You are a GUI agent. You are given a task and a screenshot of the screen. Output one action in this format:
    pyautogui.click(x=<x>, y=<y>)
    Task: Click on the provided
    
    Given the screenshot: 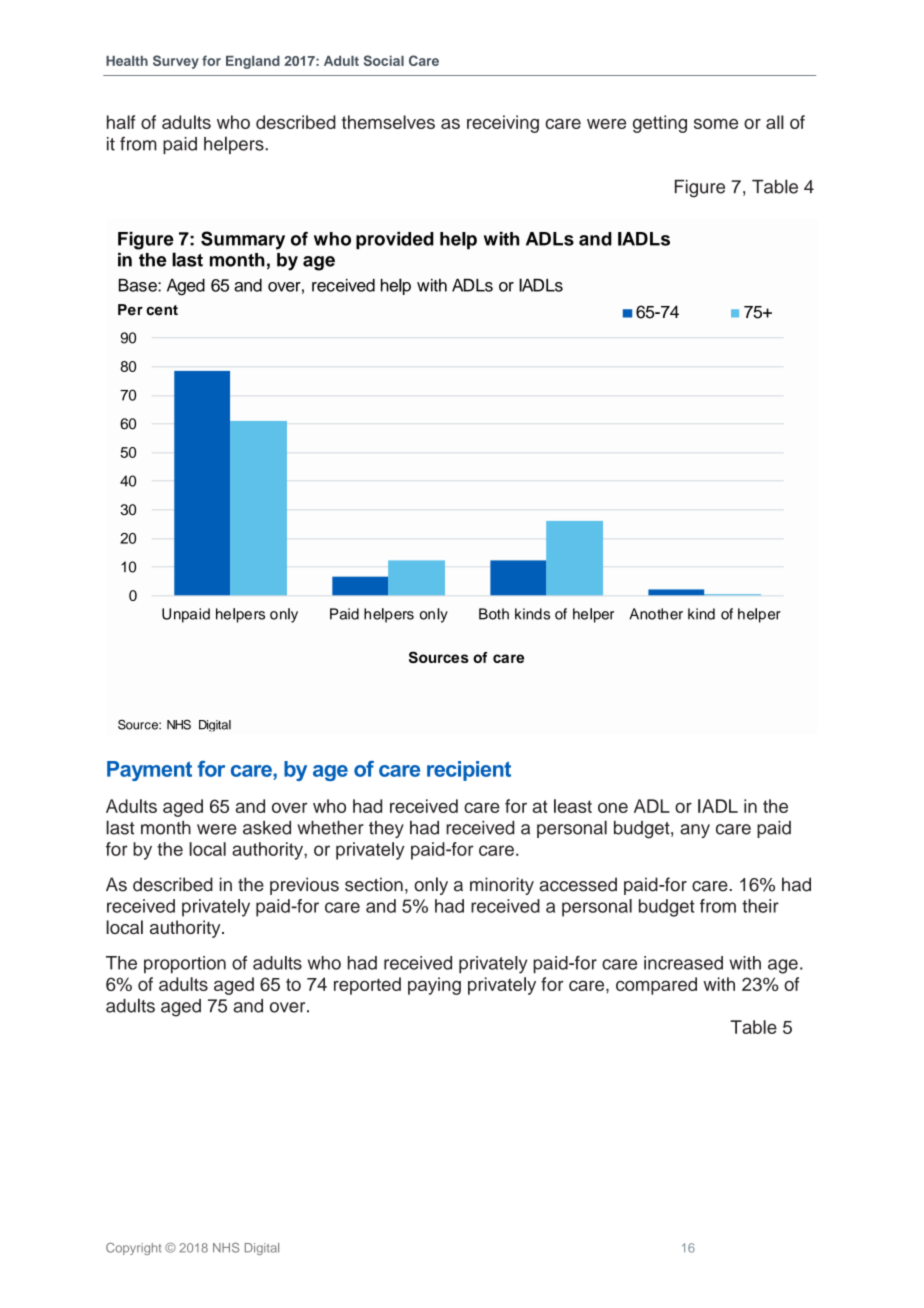 What is the action you would take?
    pyautogui.click(x=395, y=241)
